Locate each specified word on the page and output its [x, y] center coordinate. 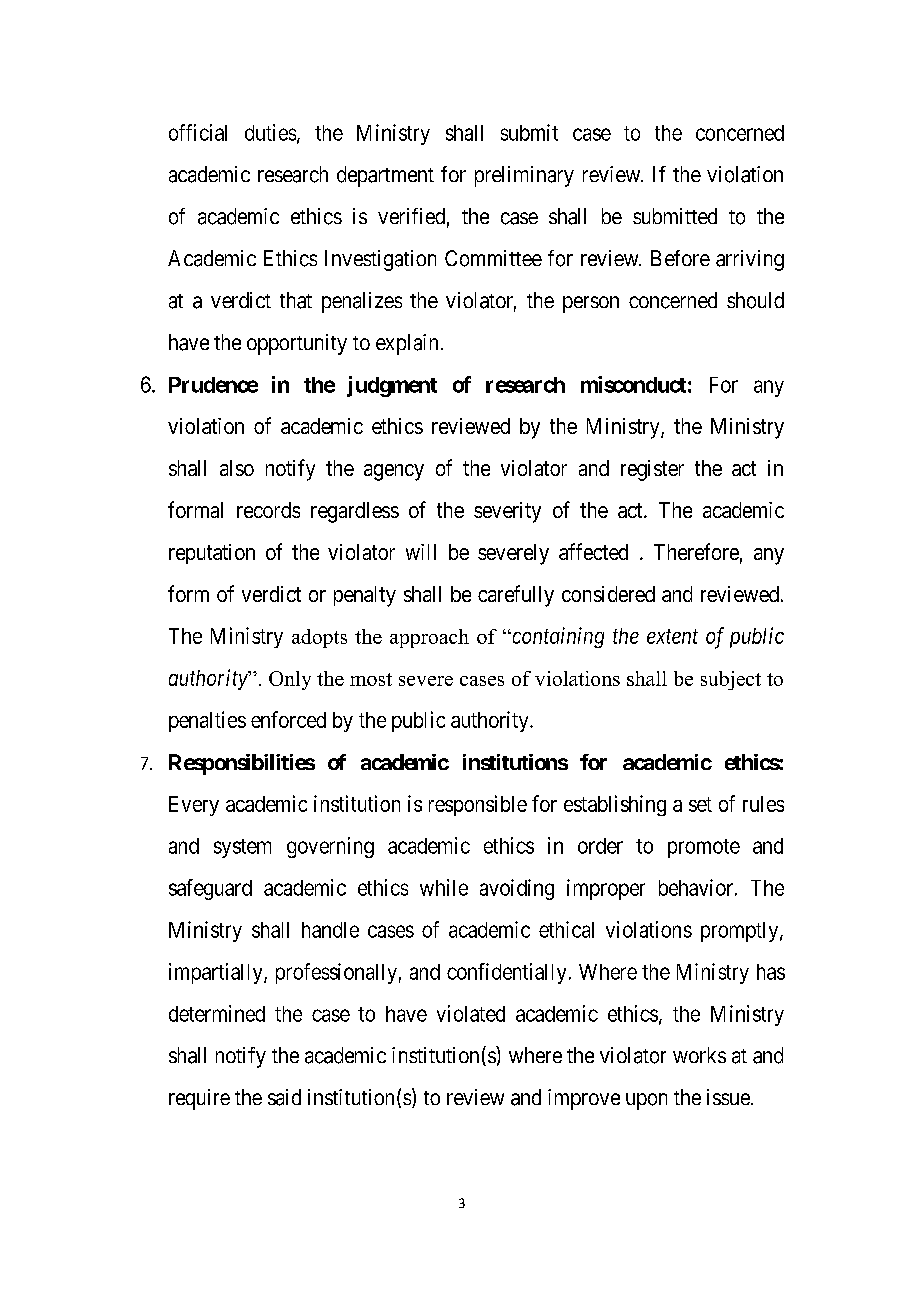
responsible [478, 805]
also [237, 468]
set [700, 804]
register [652, 470]
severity [507, 512]
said [284, 1097]
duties [270, 132]
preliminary [524, 176]
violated [471, 1013]
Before [680, 258]
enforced [288, 719]
